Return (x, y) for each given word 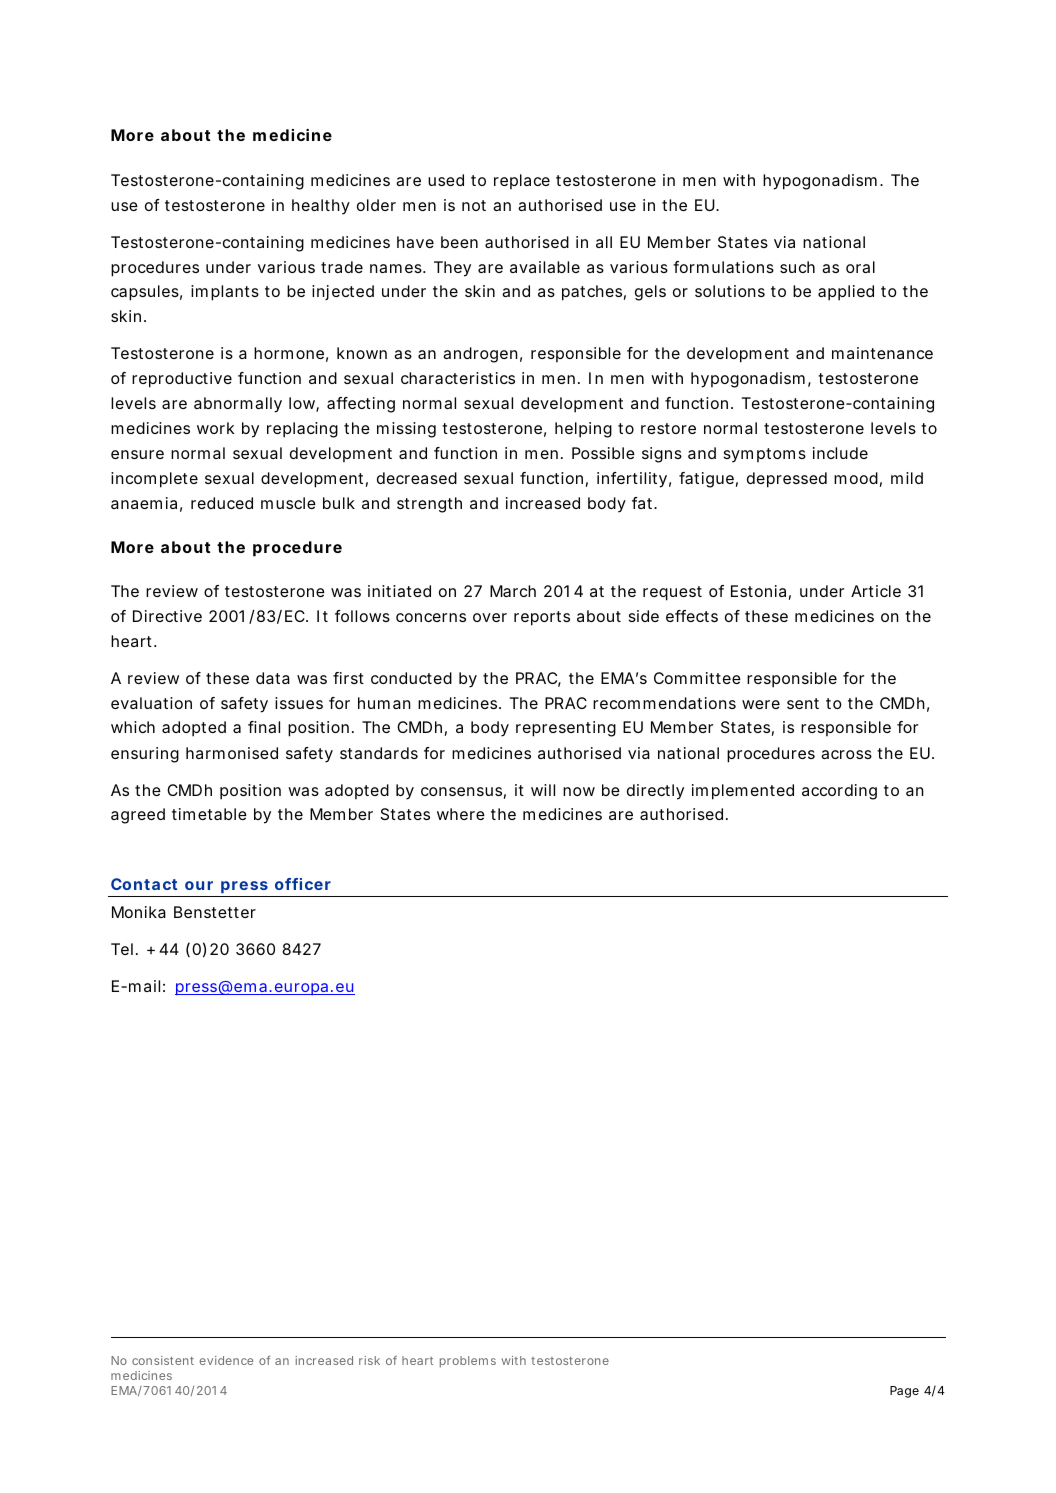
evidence (226, 1360)
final (264, 727)
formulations (723, 267)
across (846, 754)
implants (225, 293)
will (543, 790)
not (474, 205)
